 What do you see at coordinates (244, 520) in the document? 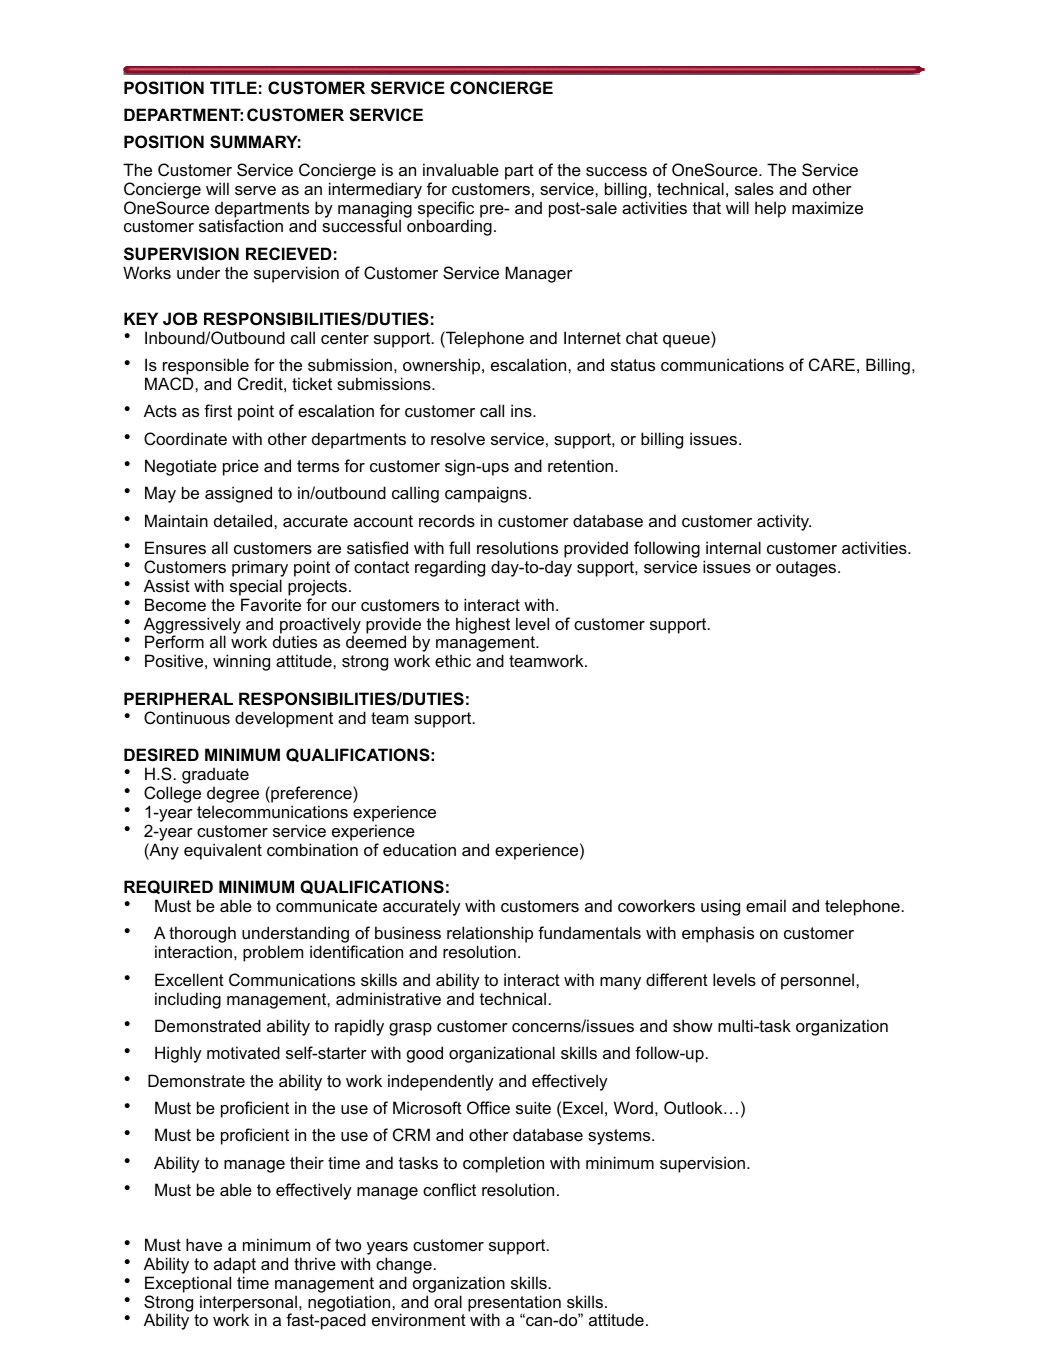
I see `detailed` at bounding box center [244, 520].
